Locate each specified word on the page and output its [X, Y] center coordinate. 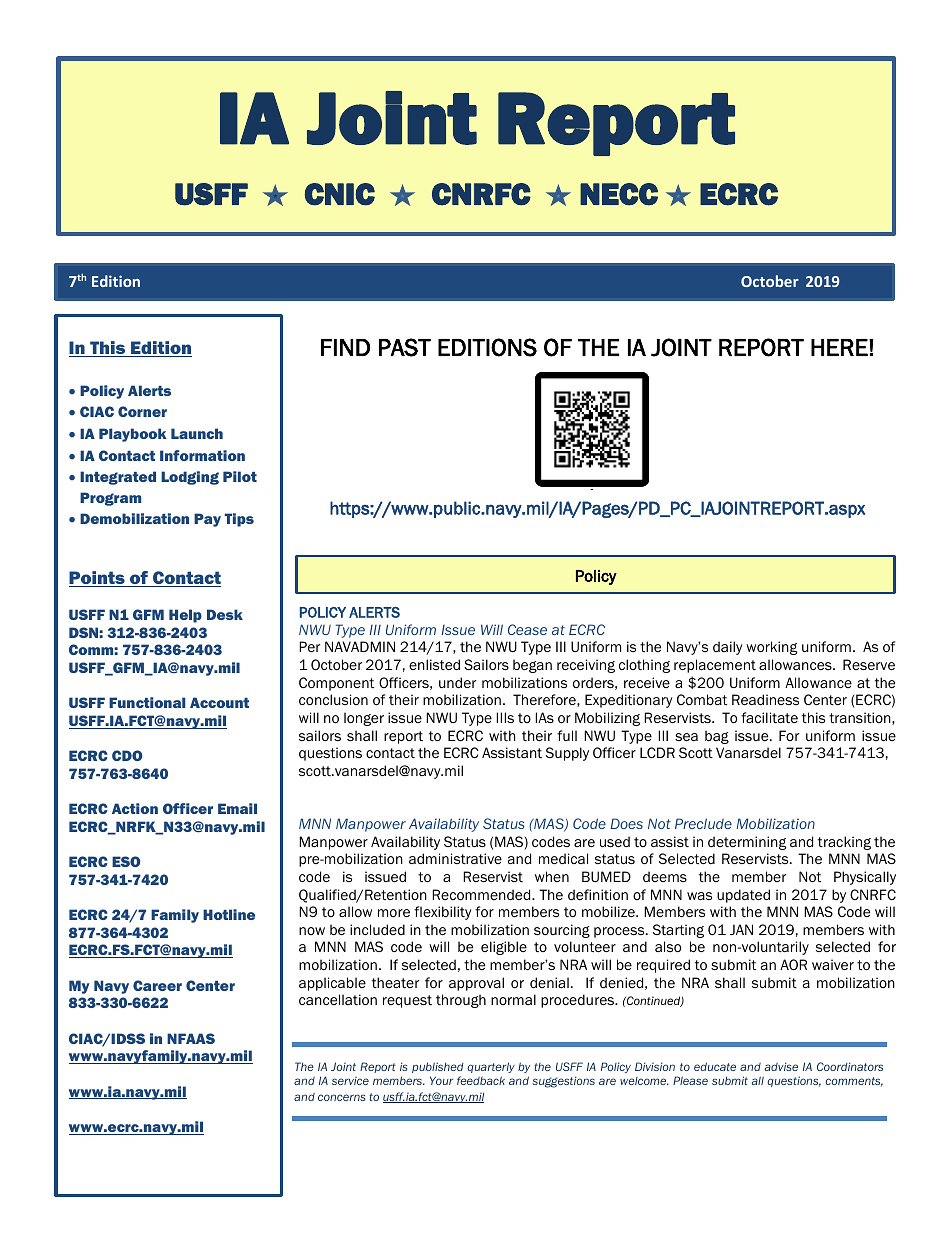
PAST [405, 347]
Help [185, 616]
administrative [455, 859]
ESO [126, 861]
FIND [345, 347]
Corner [142, 411]
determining [747, 843]
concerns [342, 1097]
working [771, 648]
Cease [527, 629]
